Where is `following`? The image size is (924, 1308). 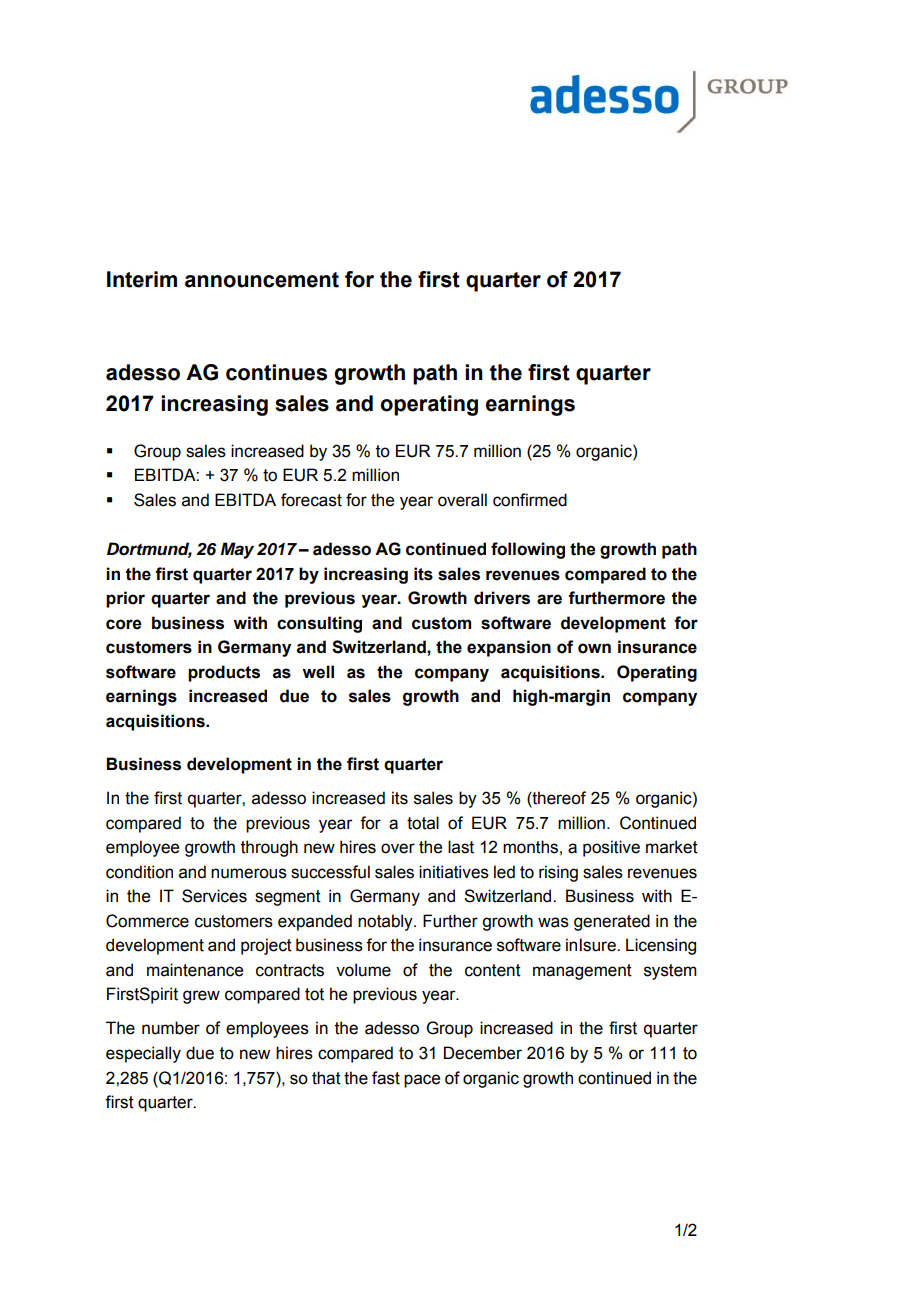 following is located at coordinates (528, 550).
